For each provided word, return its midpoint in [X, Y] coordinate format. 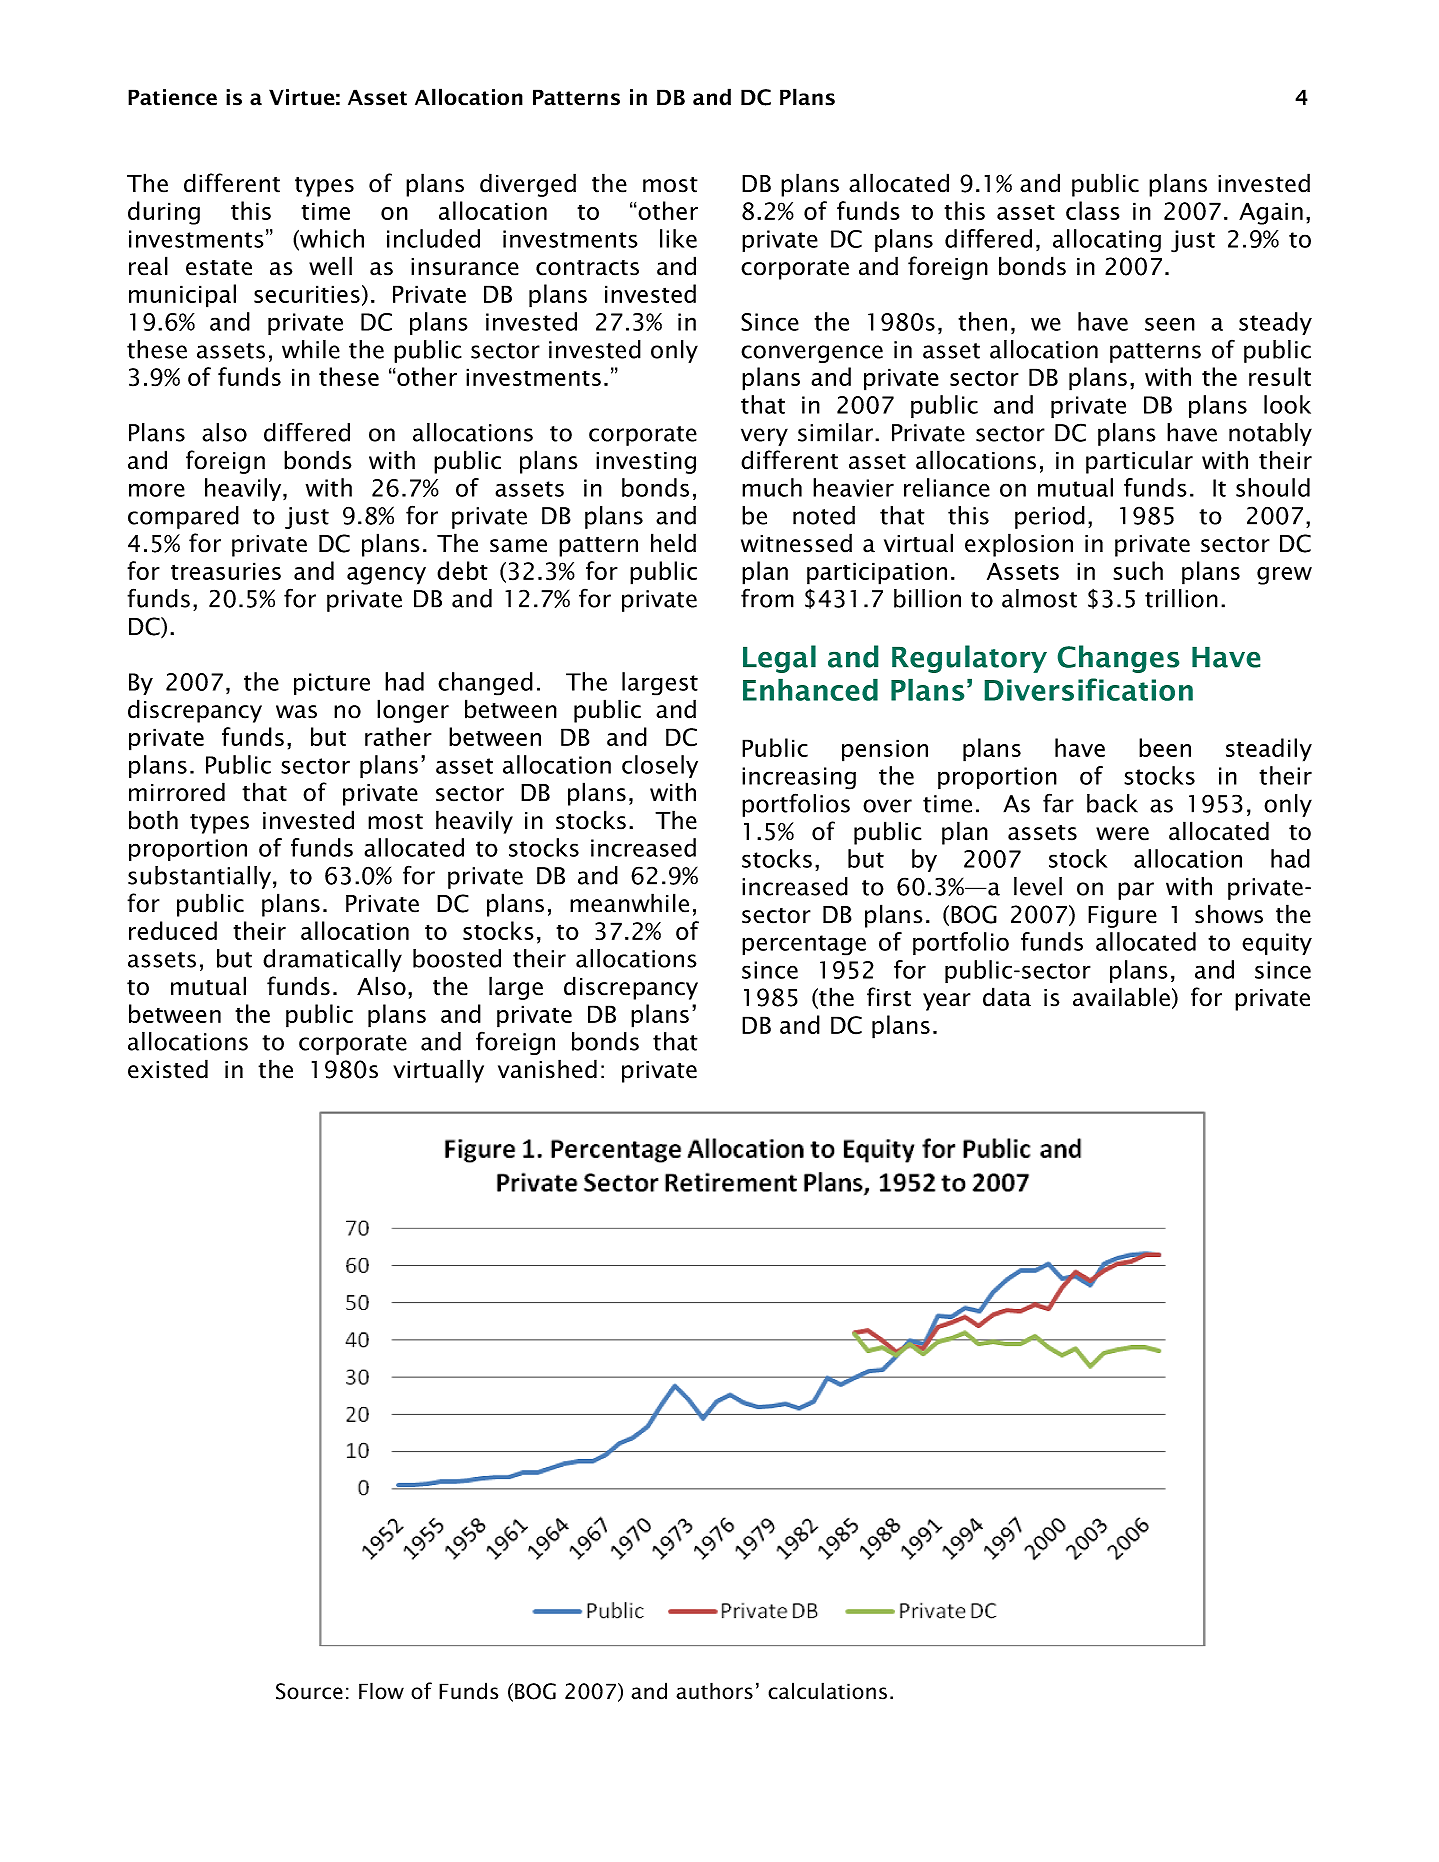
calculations [827, 1691]
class [1093, 210]
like [678, 238]
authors [714, 1691]
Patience [172, 97]
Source [309, 1691]
